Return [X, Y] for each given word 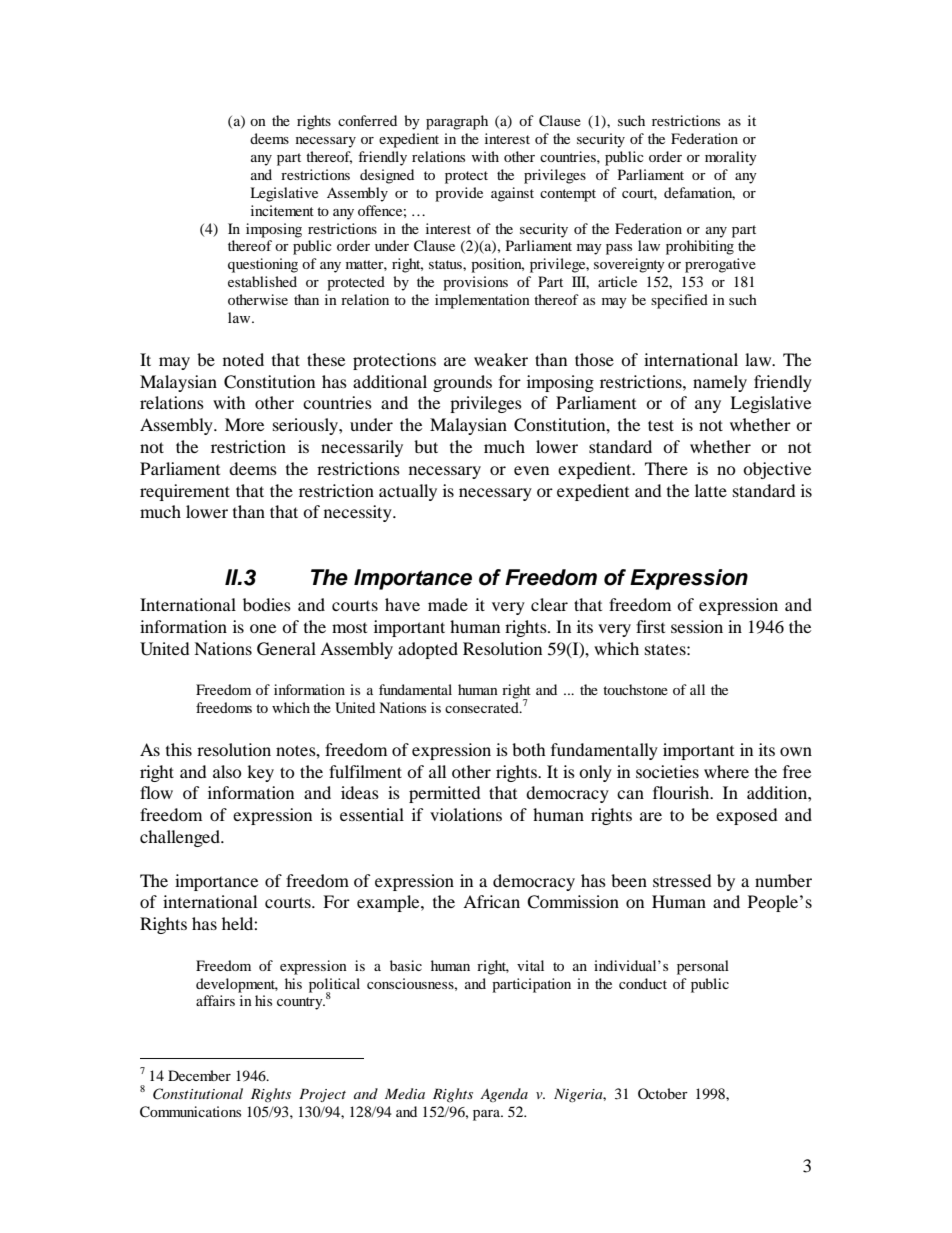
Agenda [504, 1095]
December [199, 1075]
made [448, 604]
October [663, 1093]
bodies [267, 604]
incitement [282, 210]
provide [459, 194]
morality [731, 158]
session [697, 626]
